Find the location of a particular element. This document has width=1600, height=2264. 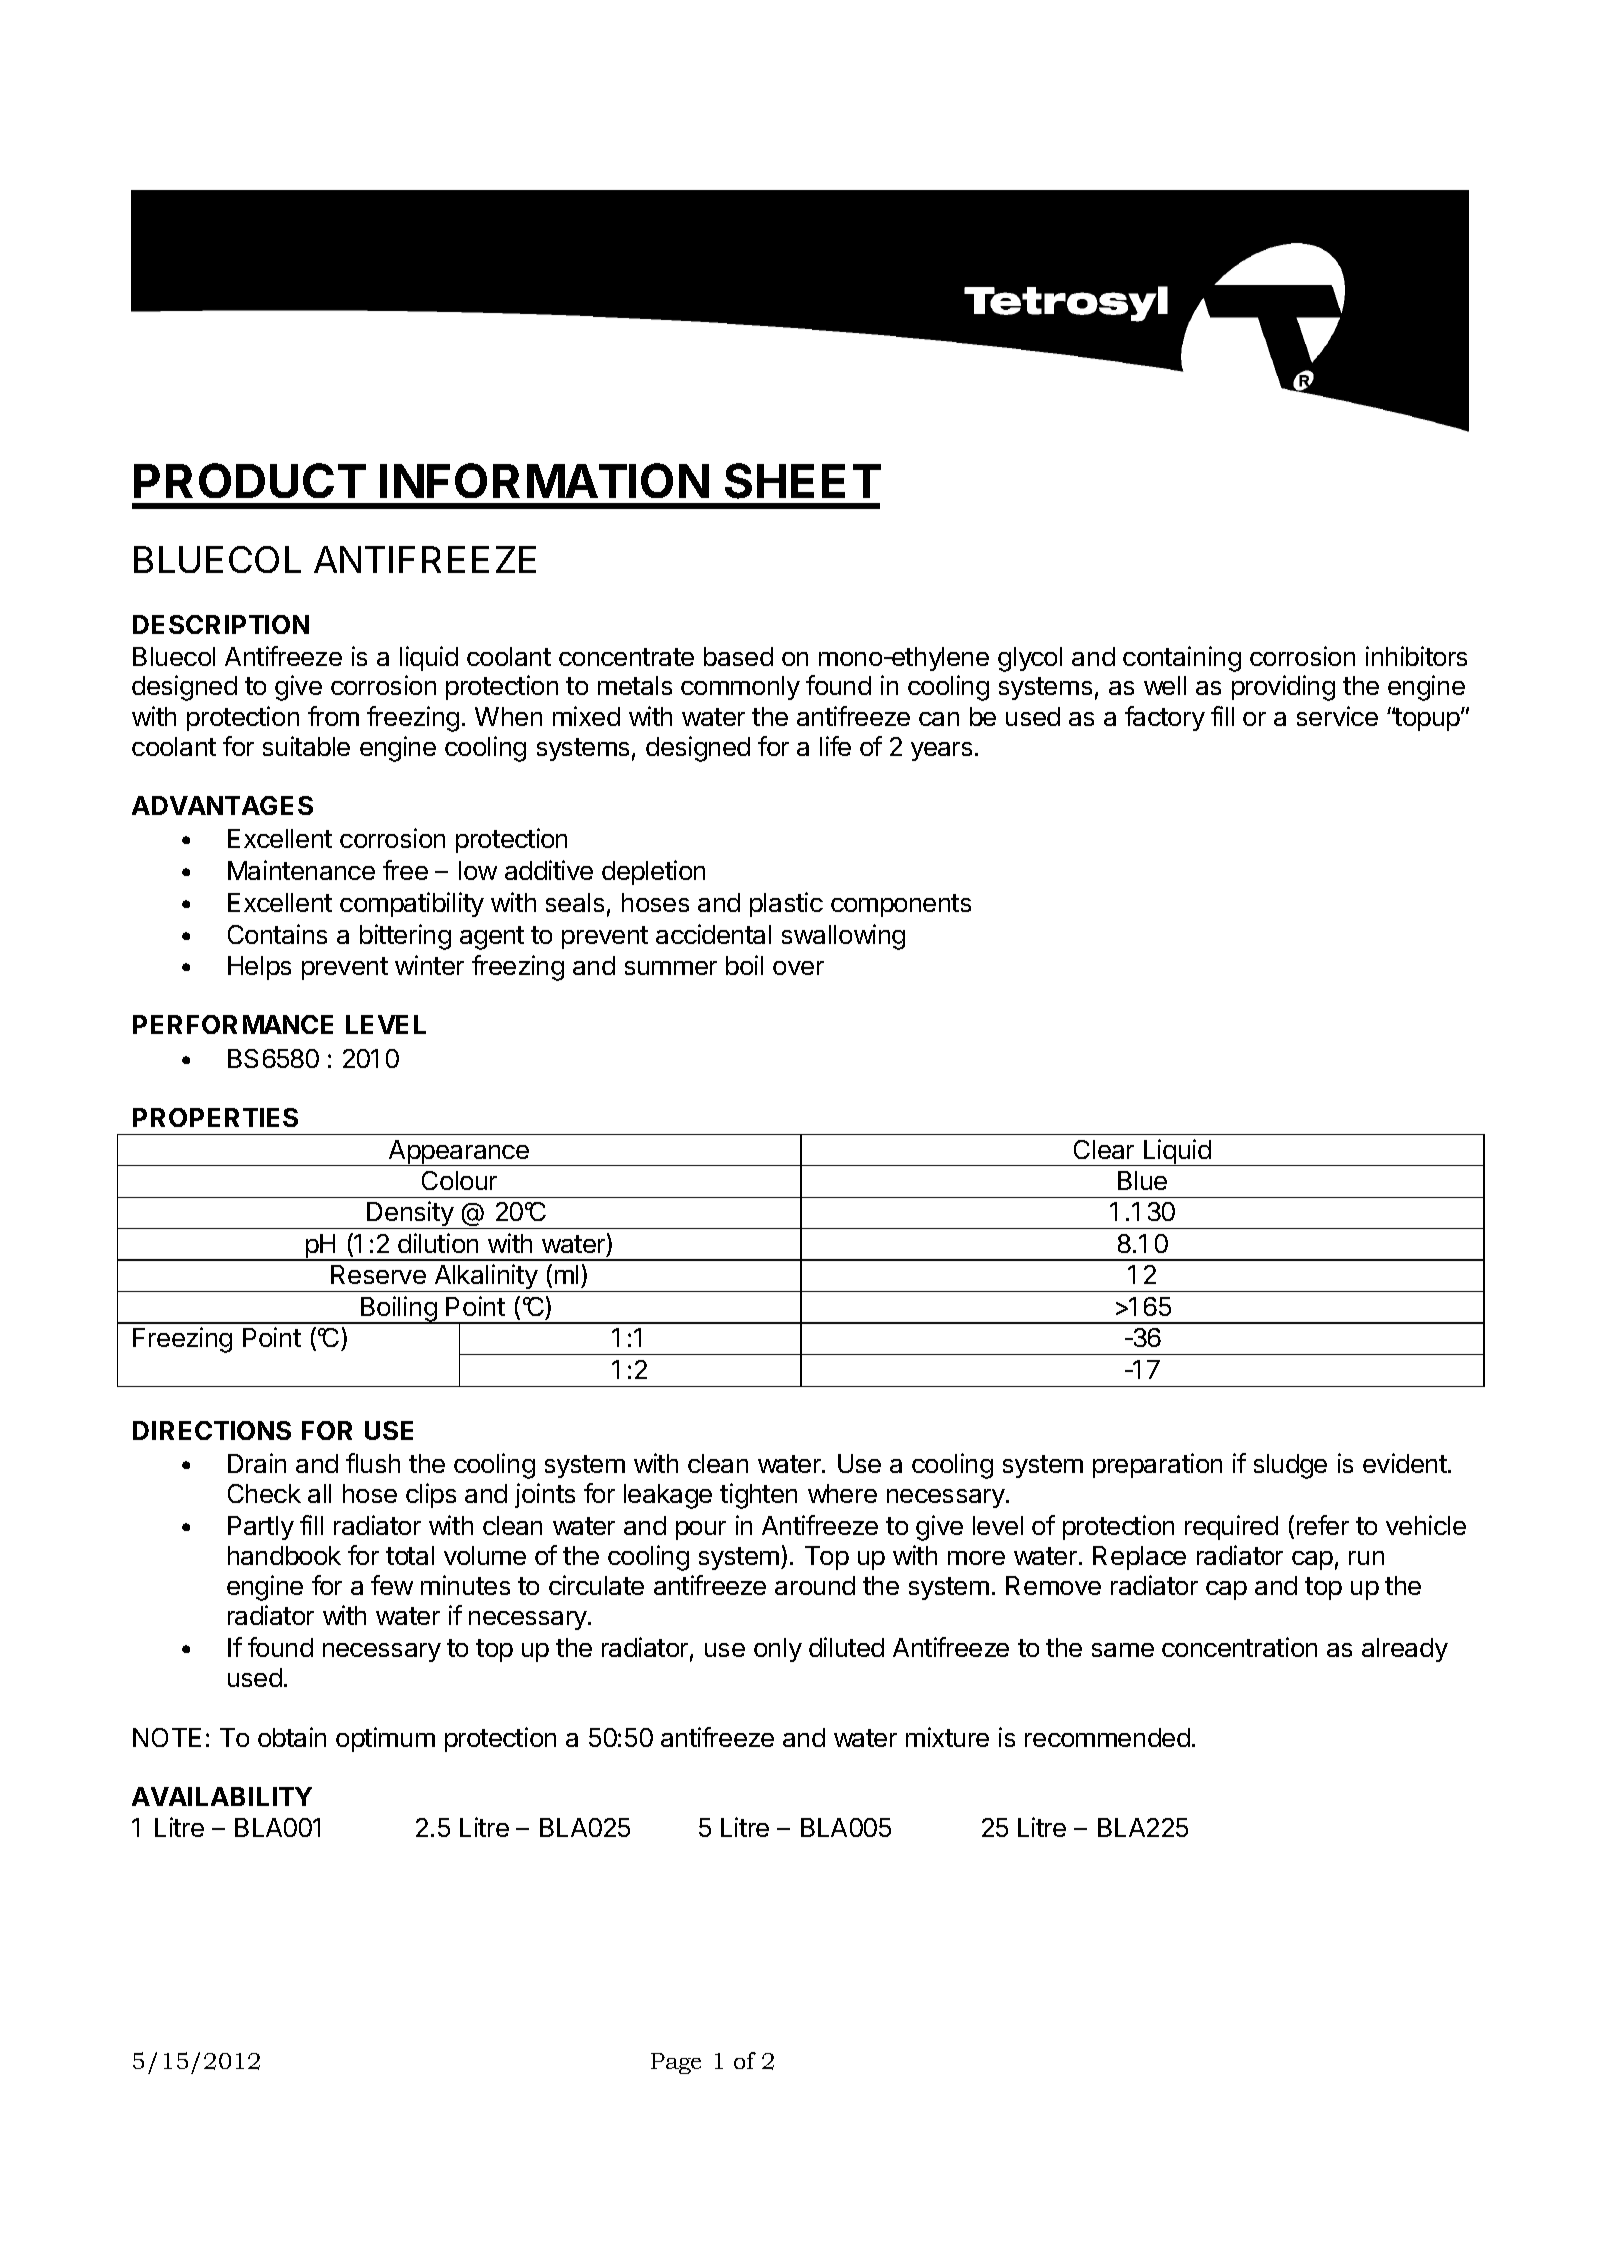

few is located at coordinates (392, 1585).
